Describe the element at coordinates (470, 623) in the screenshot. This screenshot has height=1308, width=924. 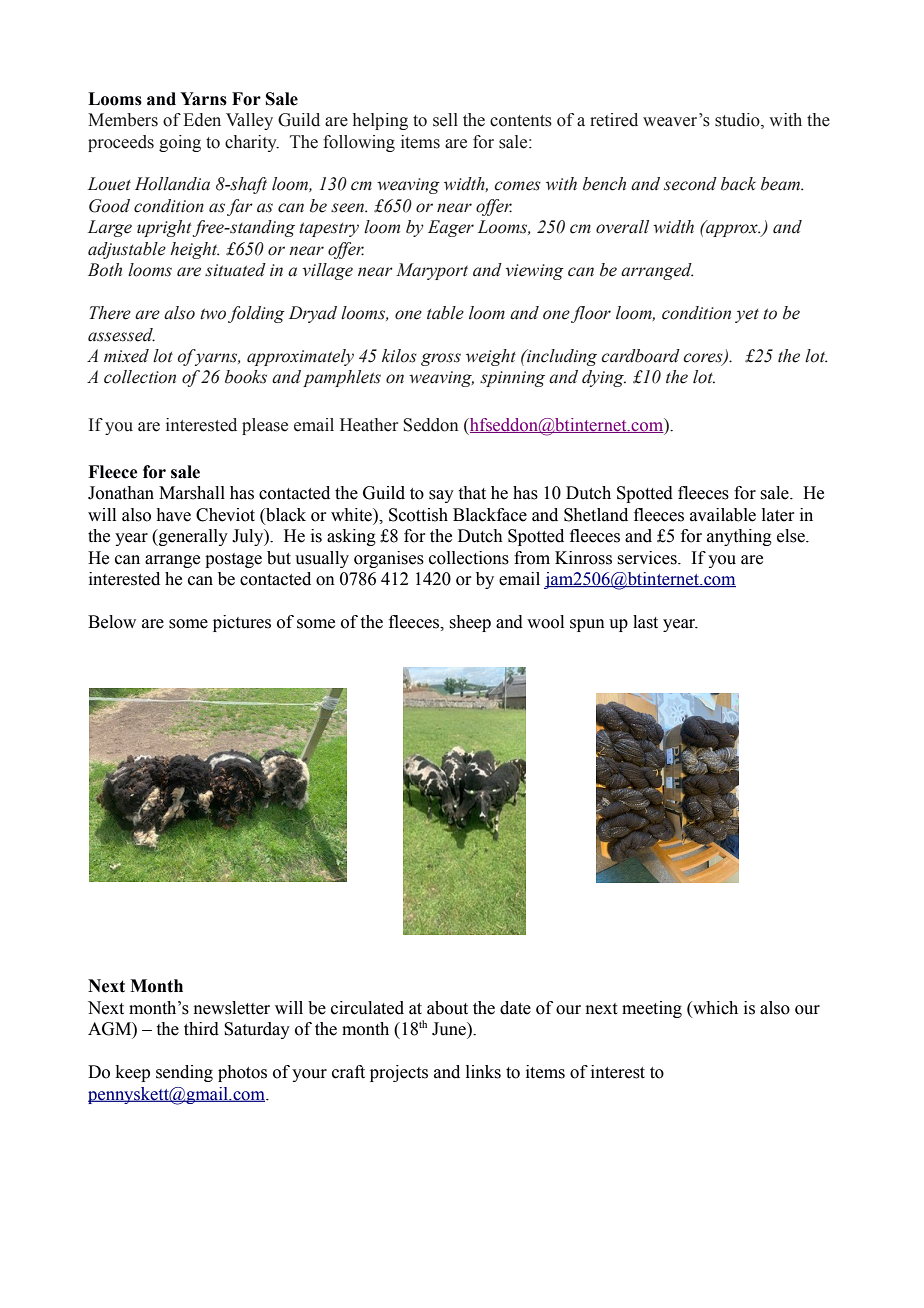
I see `sheep` at that location.
